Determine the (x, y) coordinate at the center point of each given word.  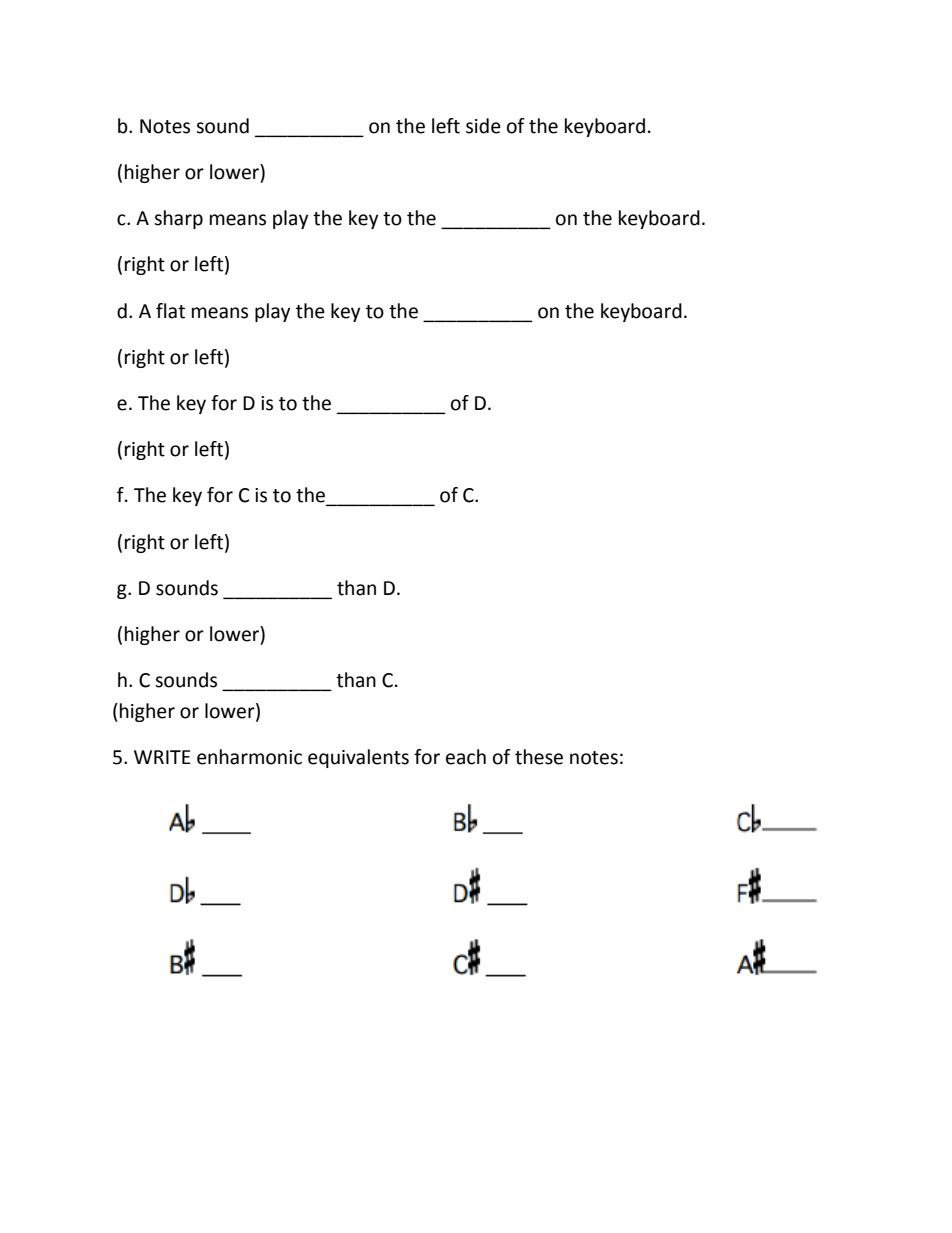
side (483, 126)
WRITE (162, 757)
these (539, 757)
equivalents (358, 758)
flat (170, 311)
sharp (178, 219)
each (466, 757)
